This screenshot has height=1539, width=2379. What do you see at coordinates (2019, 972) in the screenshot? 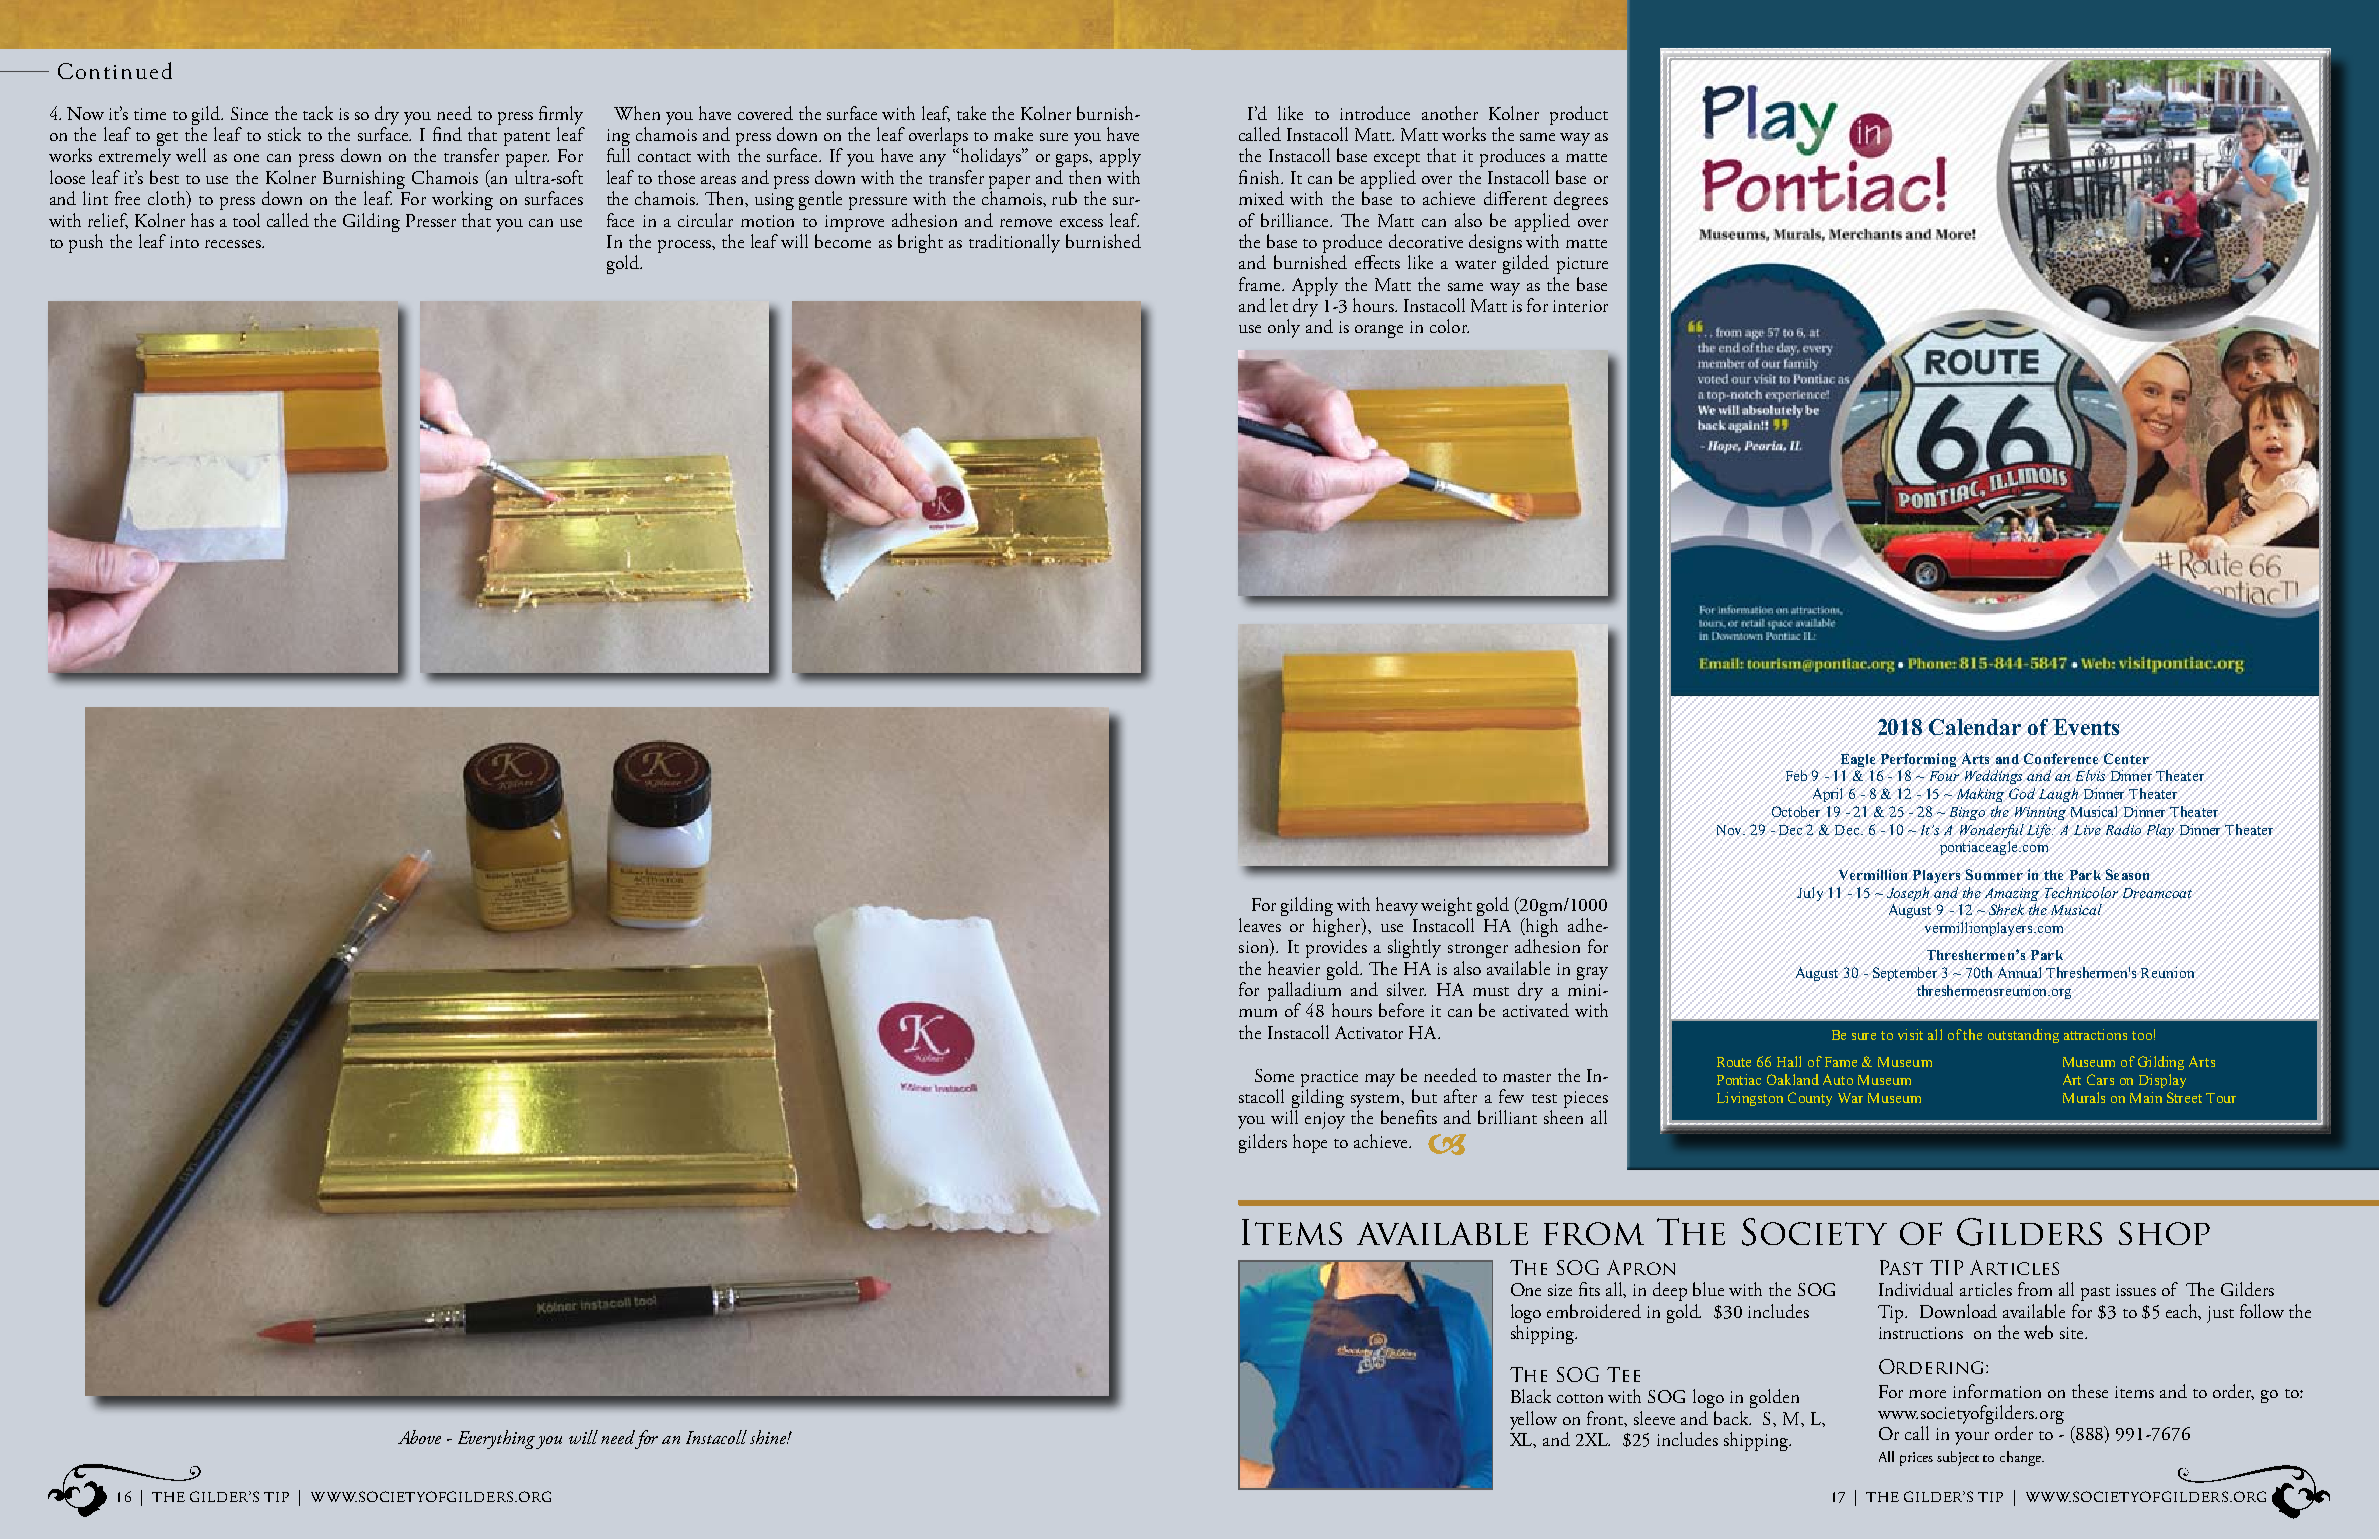
I see `Annual` at bounding box center [2019, 972].
